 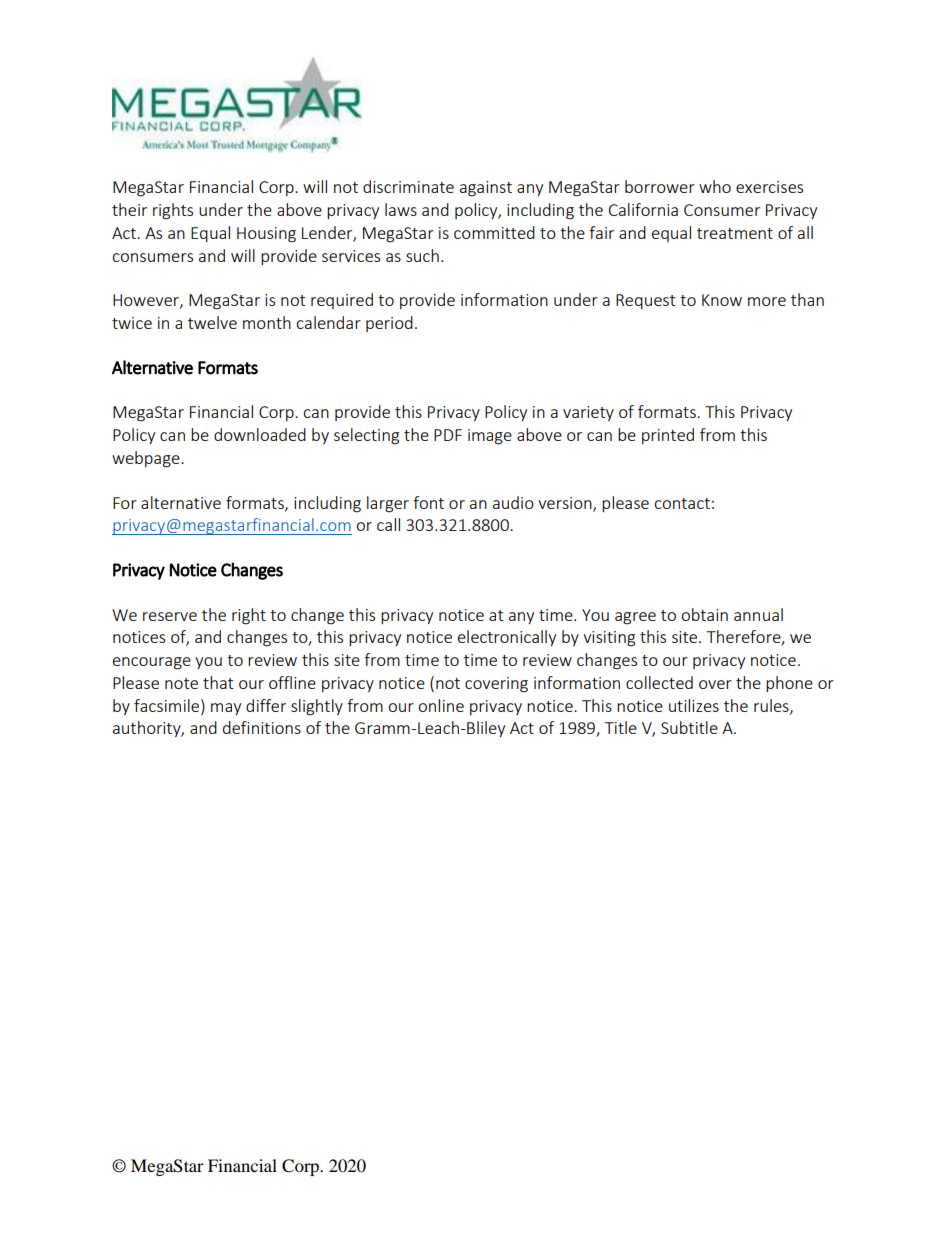 What do you see at coordinates (428, 502) in the image?
I see `font` at bounding box center [428, 502].
